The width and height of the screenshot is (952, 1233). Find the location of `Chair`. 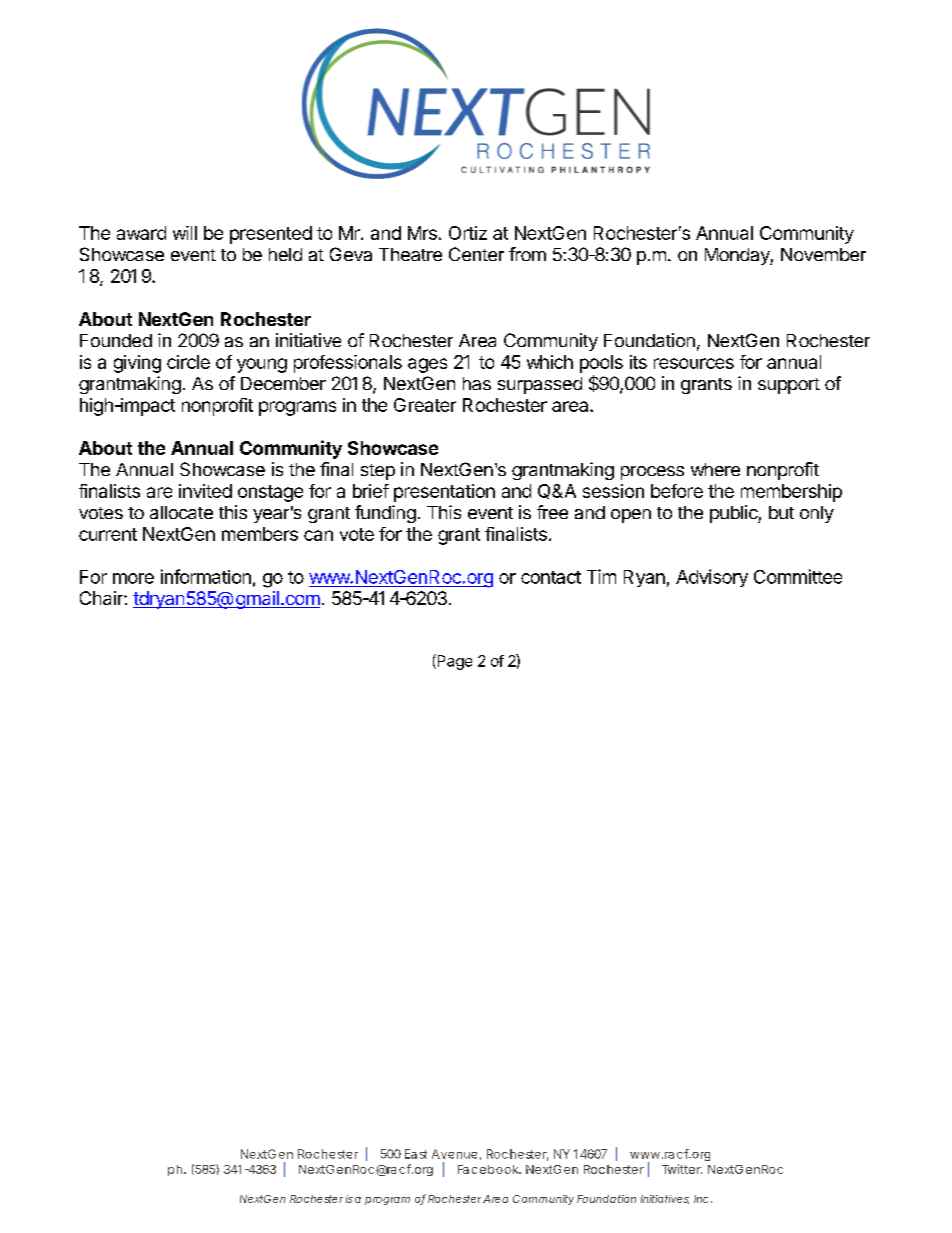

Chair is located at coordinates (102, 598).
